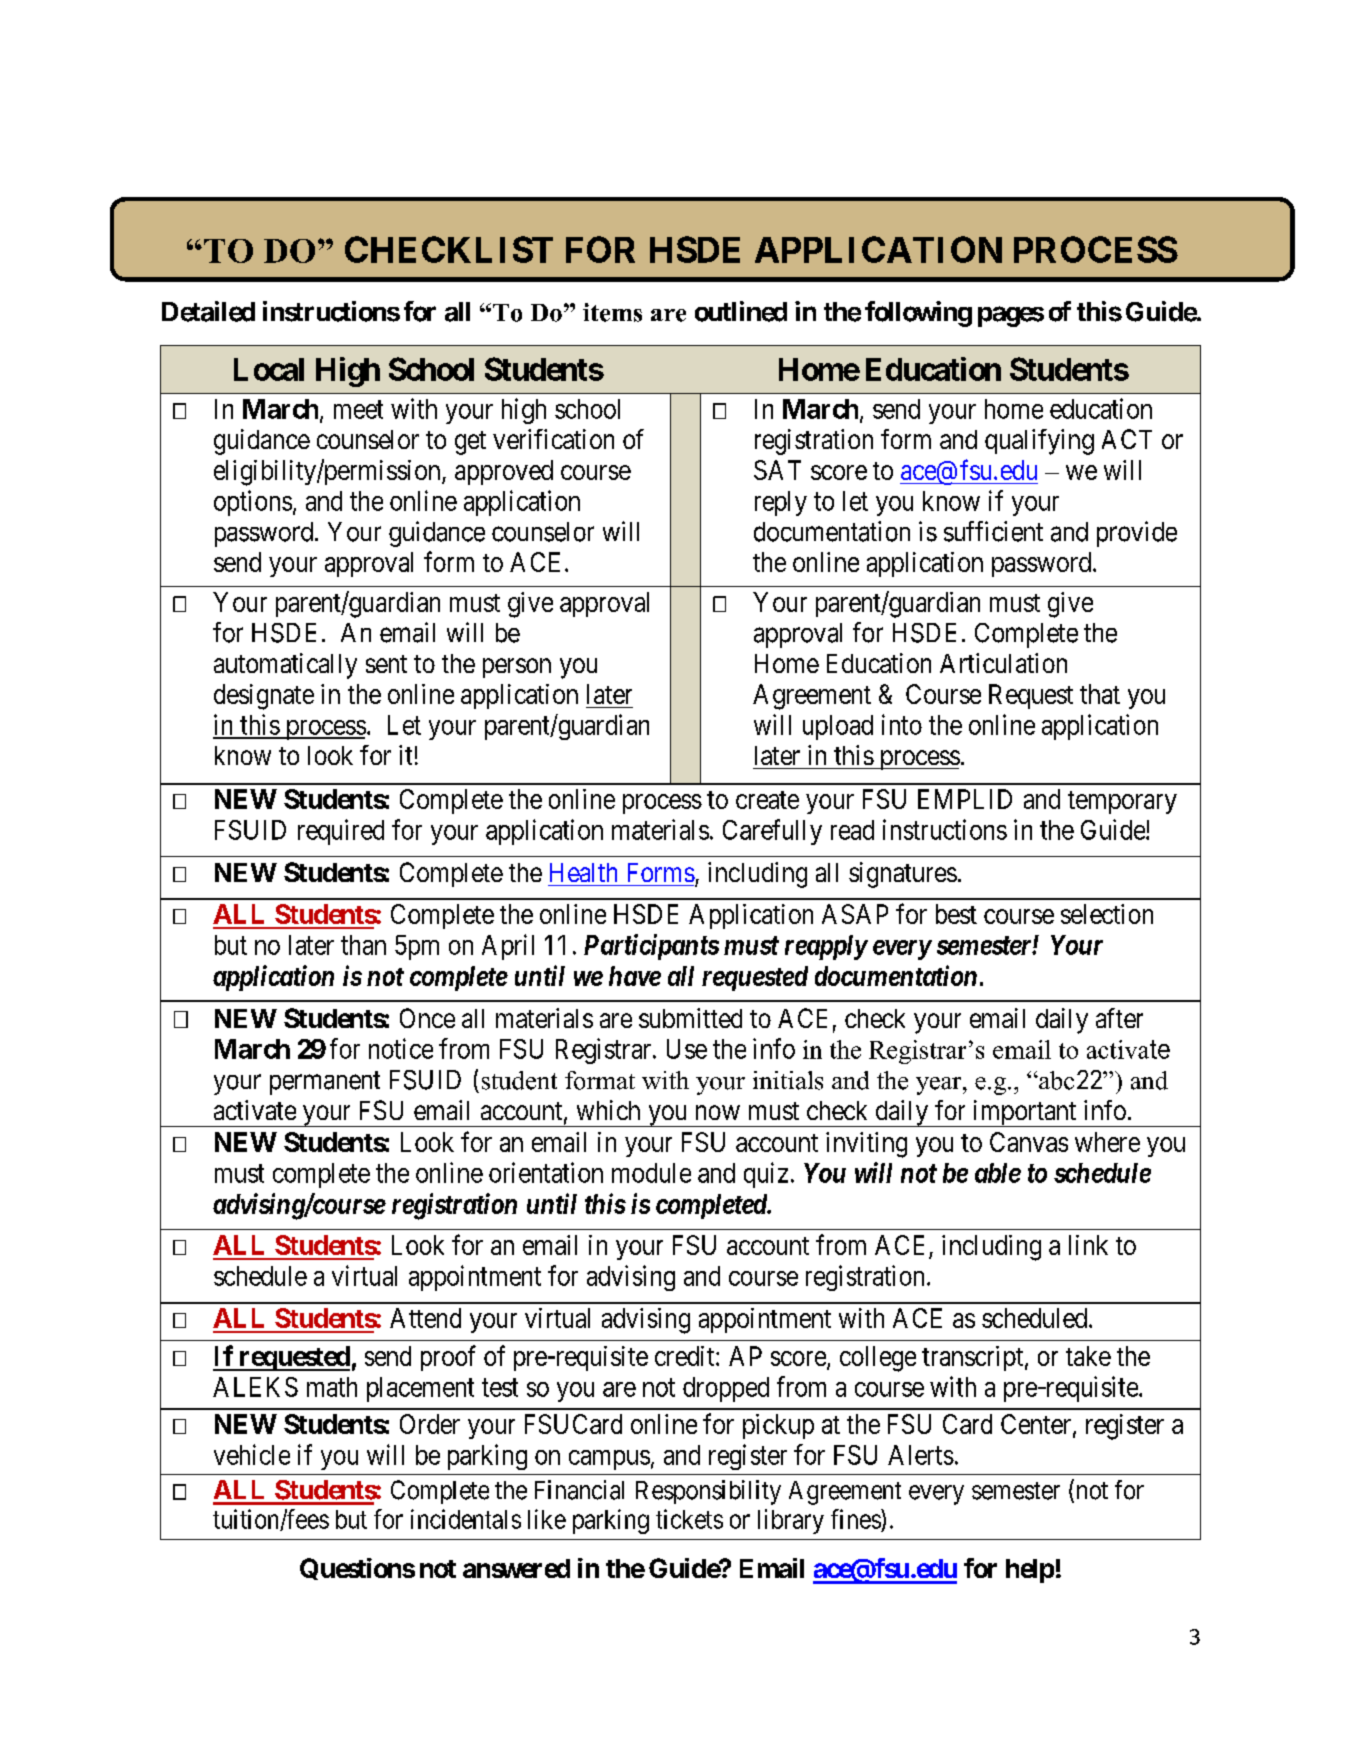 The height and width of the screenshot is (1761, 1361). What do you see at coordinates (252, 1454) in the screenshot?
I see `vehicle` at bounding box center [252, 1454].
